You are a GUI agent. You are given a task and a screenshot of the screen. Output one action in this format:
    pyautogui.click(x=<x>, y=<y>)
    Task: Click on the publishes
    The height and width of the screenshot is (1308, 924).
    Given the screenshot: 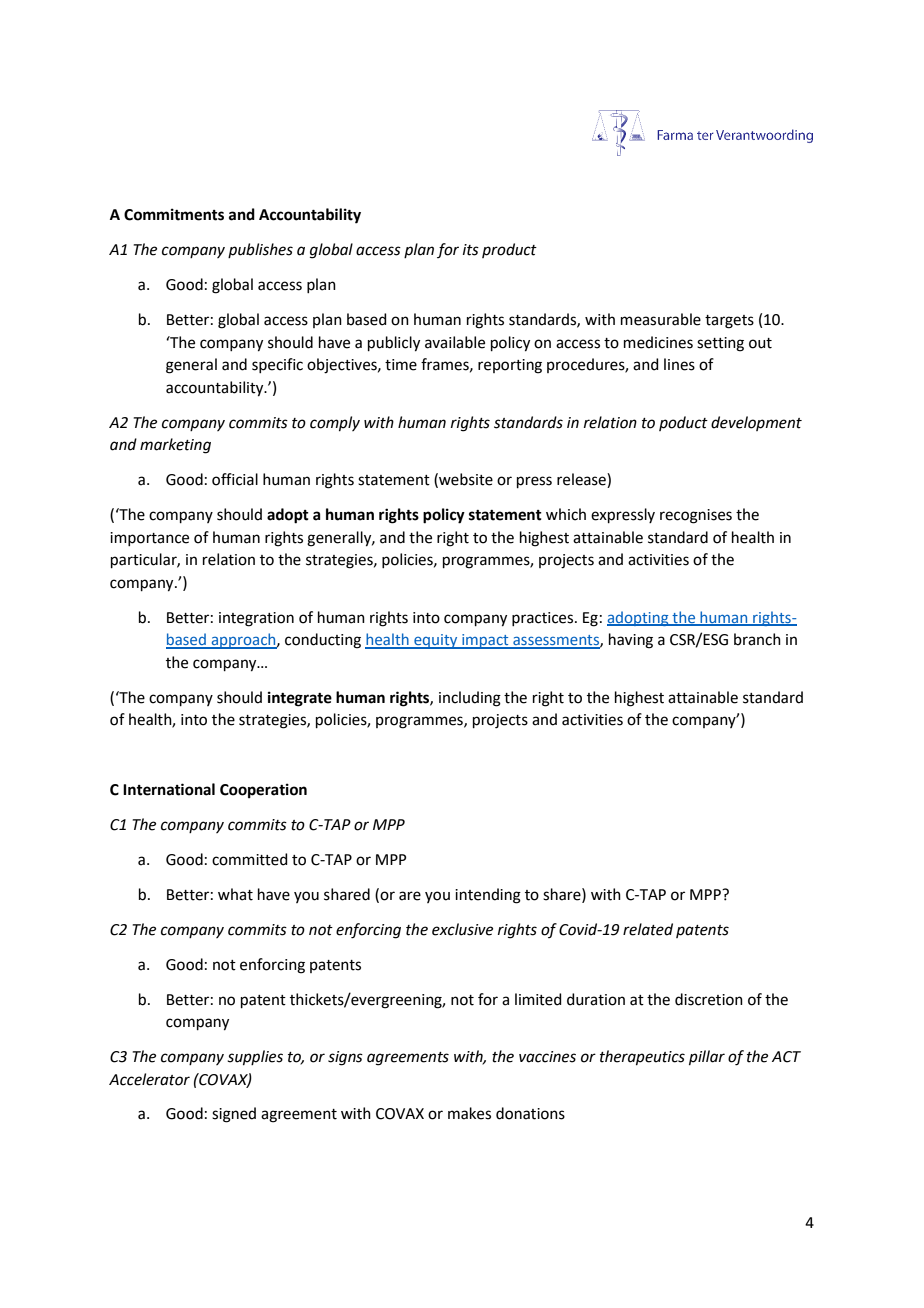 What is the action you would take?
    pyautogui.click(x=260, y=250)
